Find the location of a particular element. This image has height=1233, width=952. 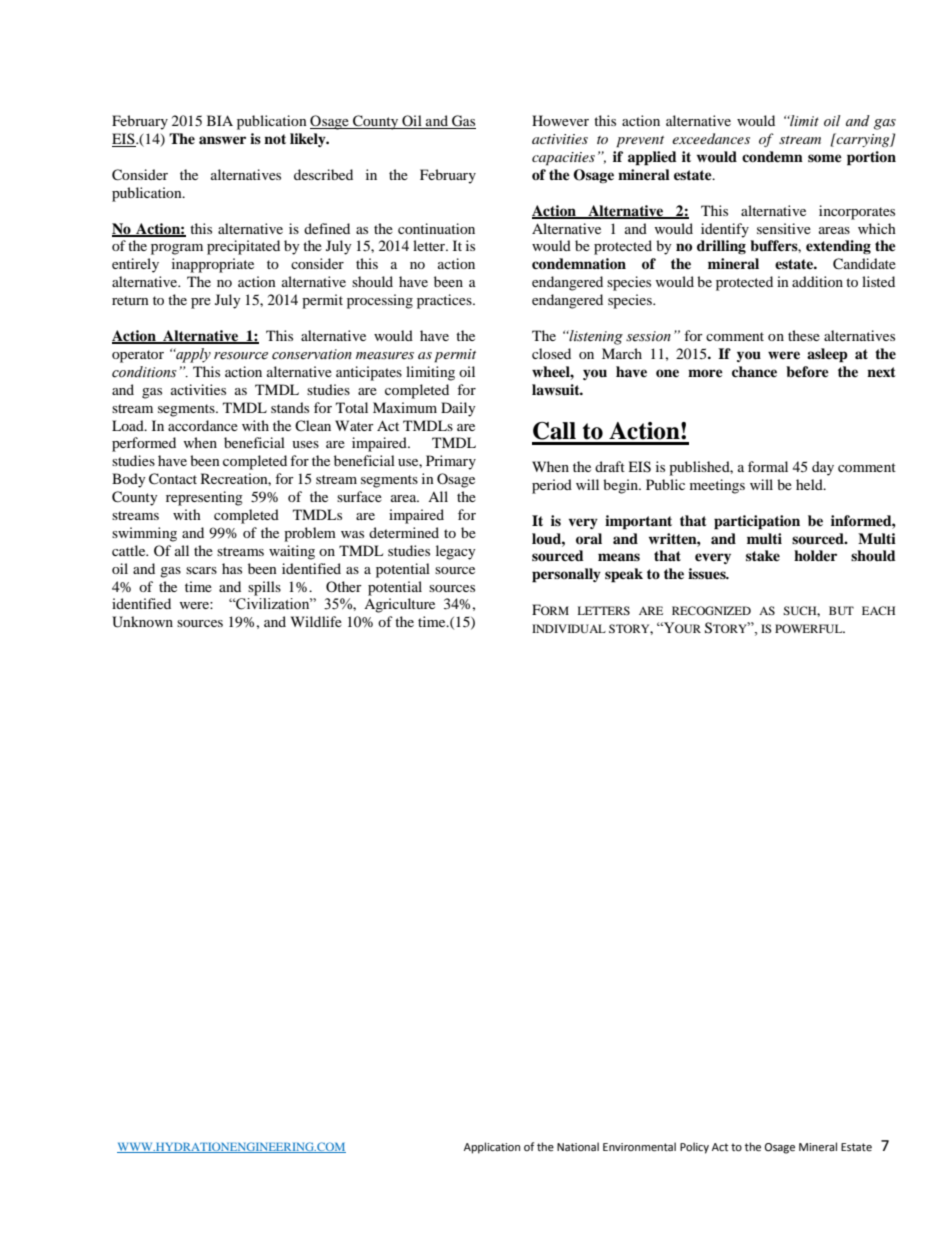

Unknown is located at coordinates (142, 622).
